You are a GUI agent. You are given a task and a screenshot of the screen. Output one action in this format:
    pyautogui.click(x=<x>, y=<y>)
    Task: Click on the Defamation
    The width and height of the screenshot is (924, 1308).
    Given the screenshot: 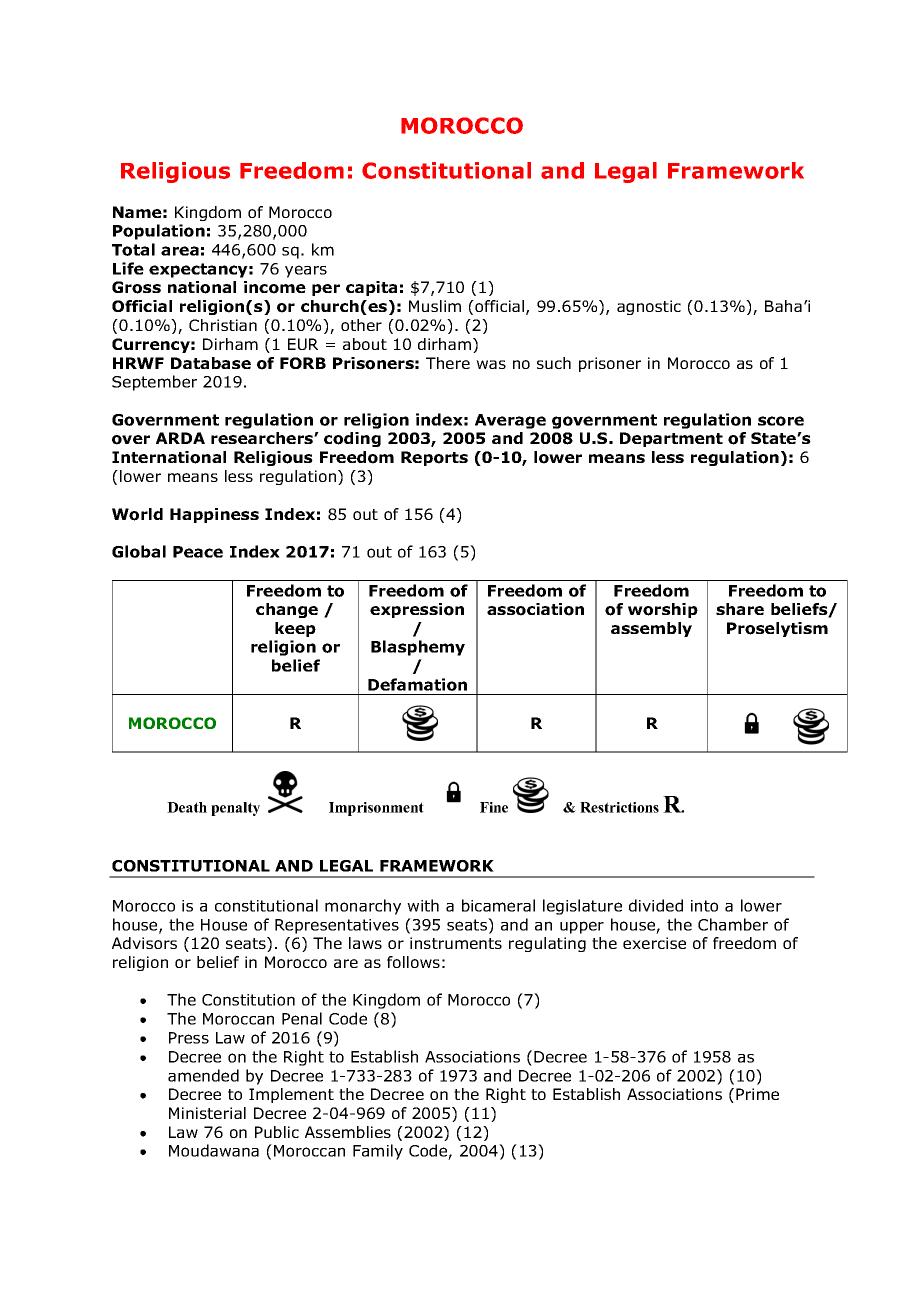 What is the action you would take?
    pyautogui.click(x=417, y=684)
